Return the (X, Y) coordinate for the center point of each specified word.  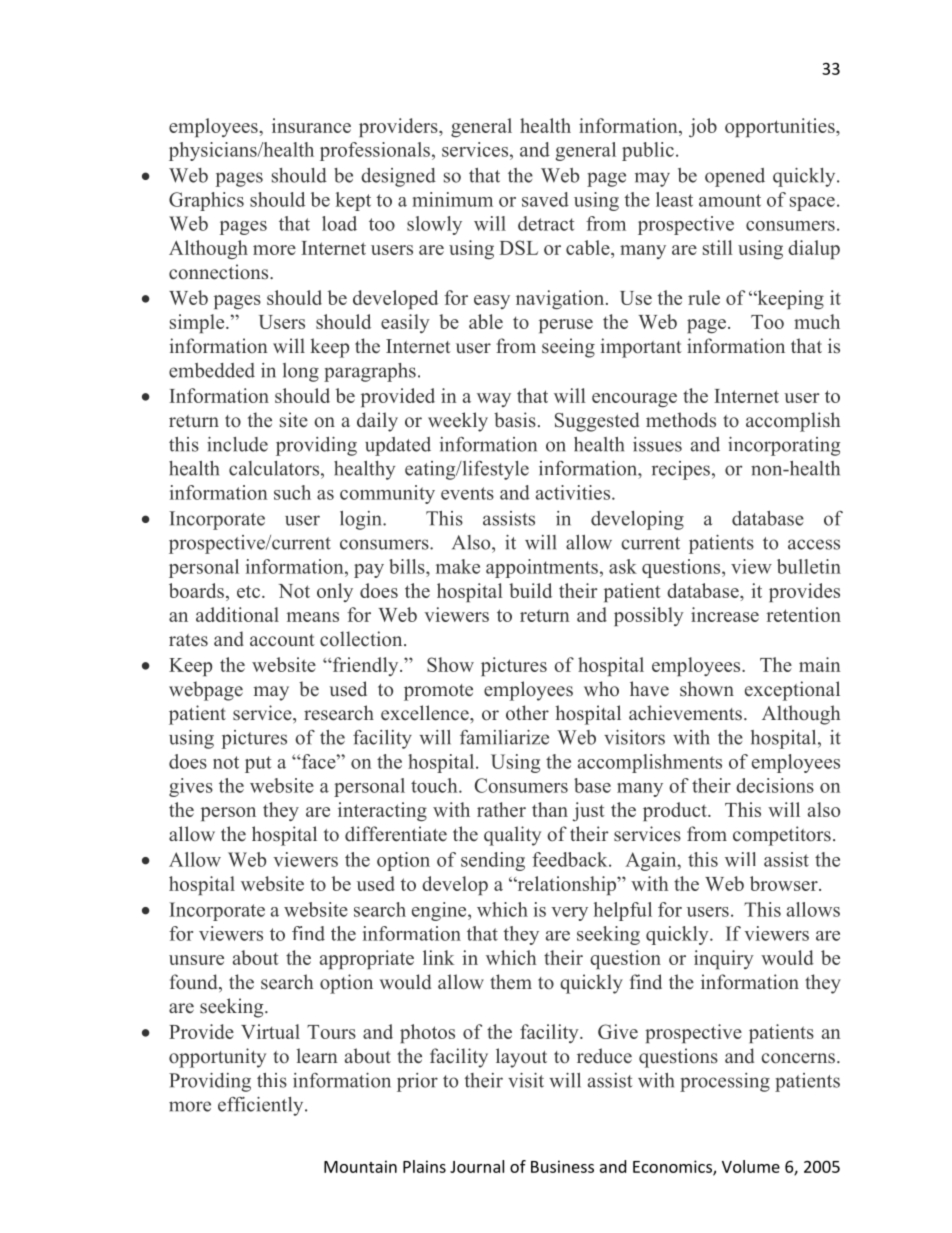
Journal (477, 1166)
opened (735, 177)
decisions (775, 785)
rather (501, 809)
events (467, 493)
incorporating (784, 446)
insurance (311, 125)
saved (545, 199)
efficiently (262, 1106)
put (258, 764)
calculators (275, 468)
